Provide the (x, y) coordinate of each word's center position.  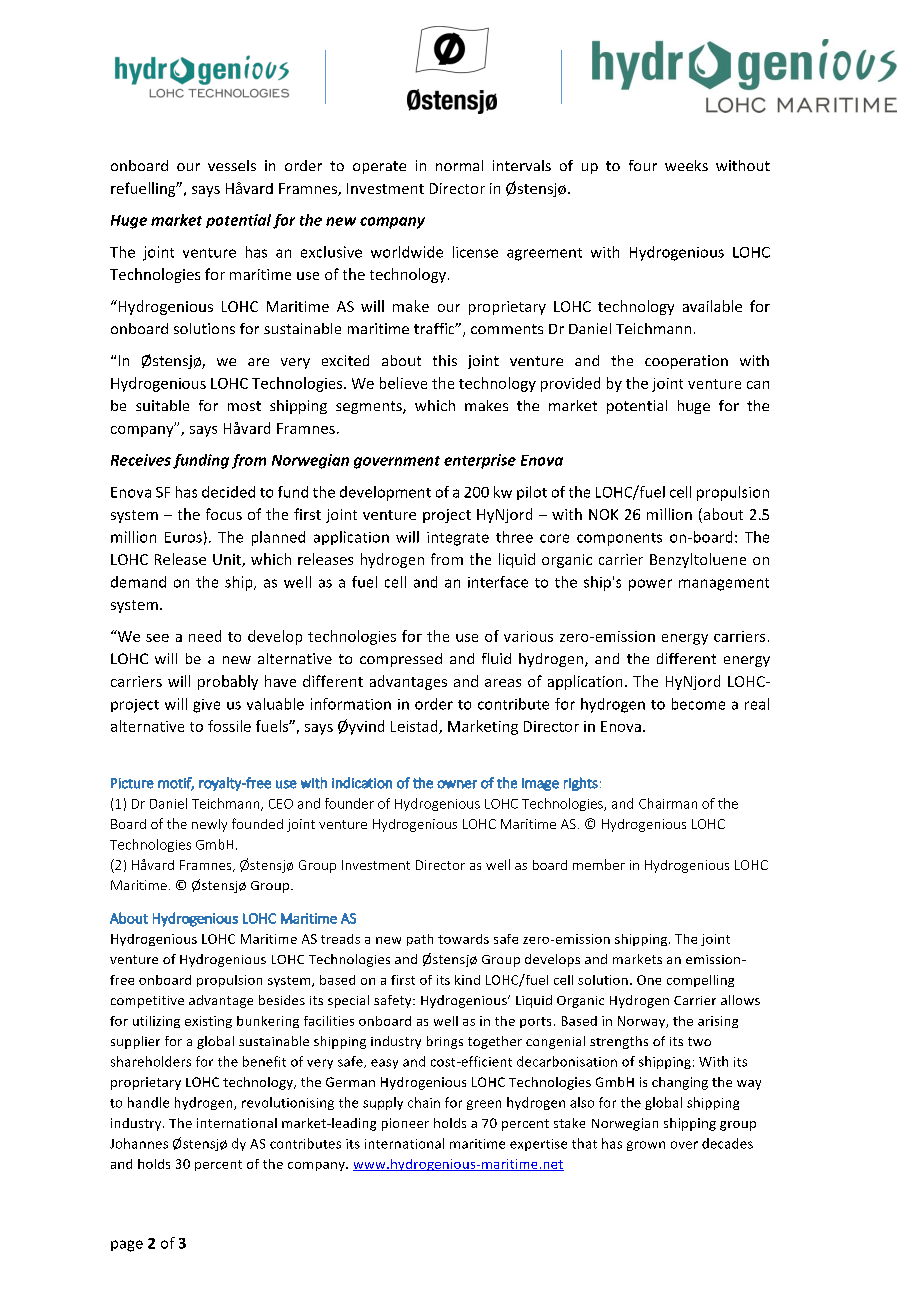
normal (459, 165)
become (698, 704)
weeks (686, 165)
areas (503, 683)
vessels (232, 165)
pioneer (405, 1124)
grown (646, 1146)
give (206, 706)
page (127, 1246)
